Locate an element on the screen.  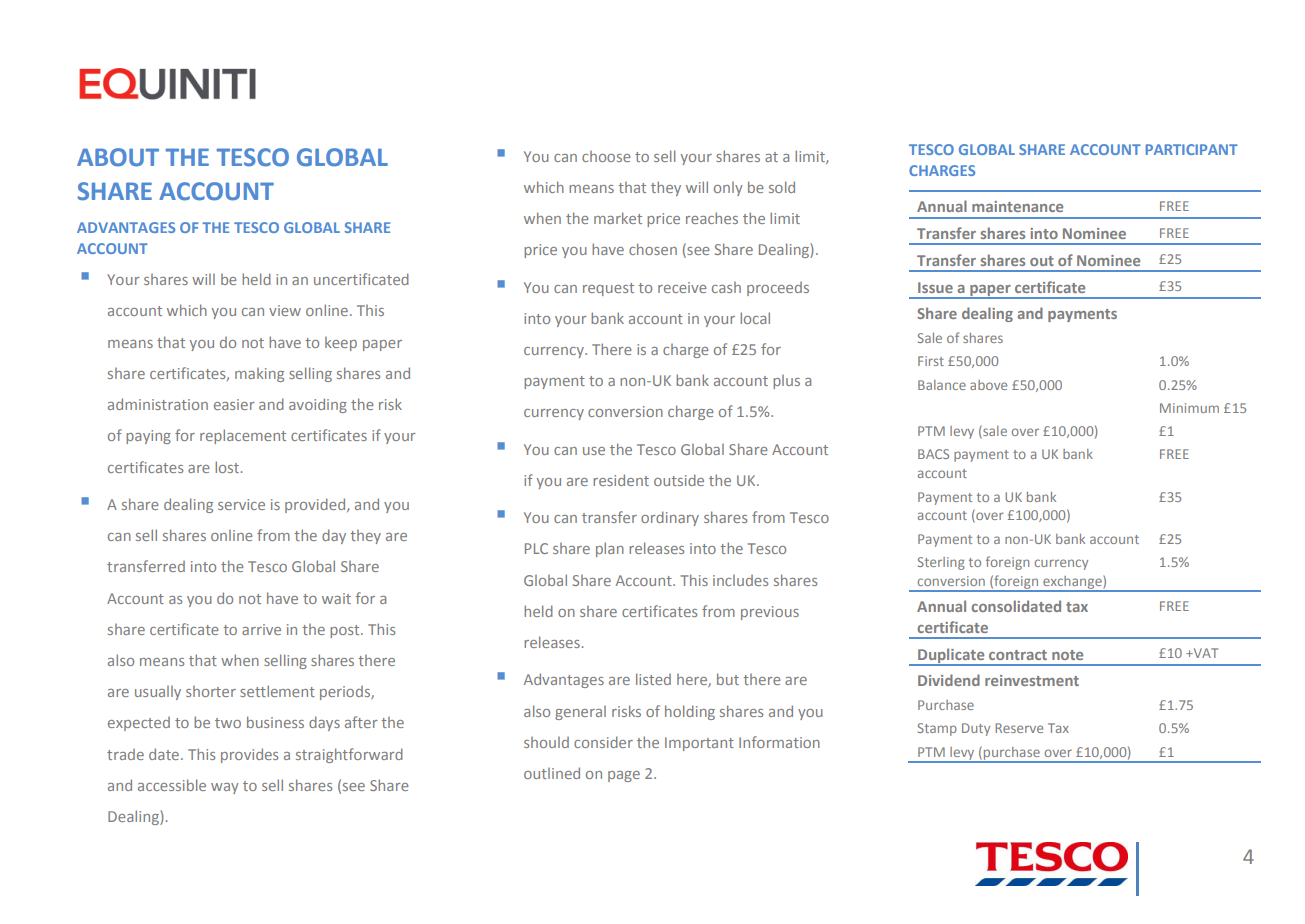
previous is located at coordinates (770, 613).
